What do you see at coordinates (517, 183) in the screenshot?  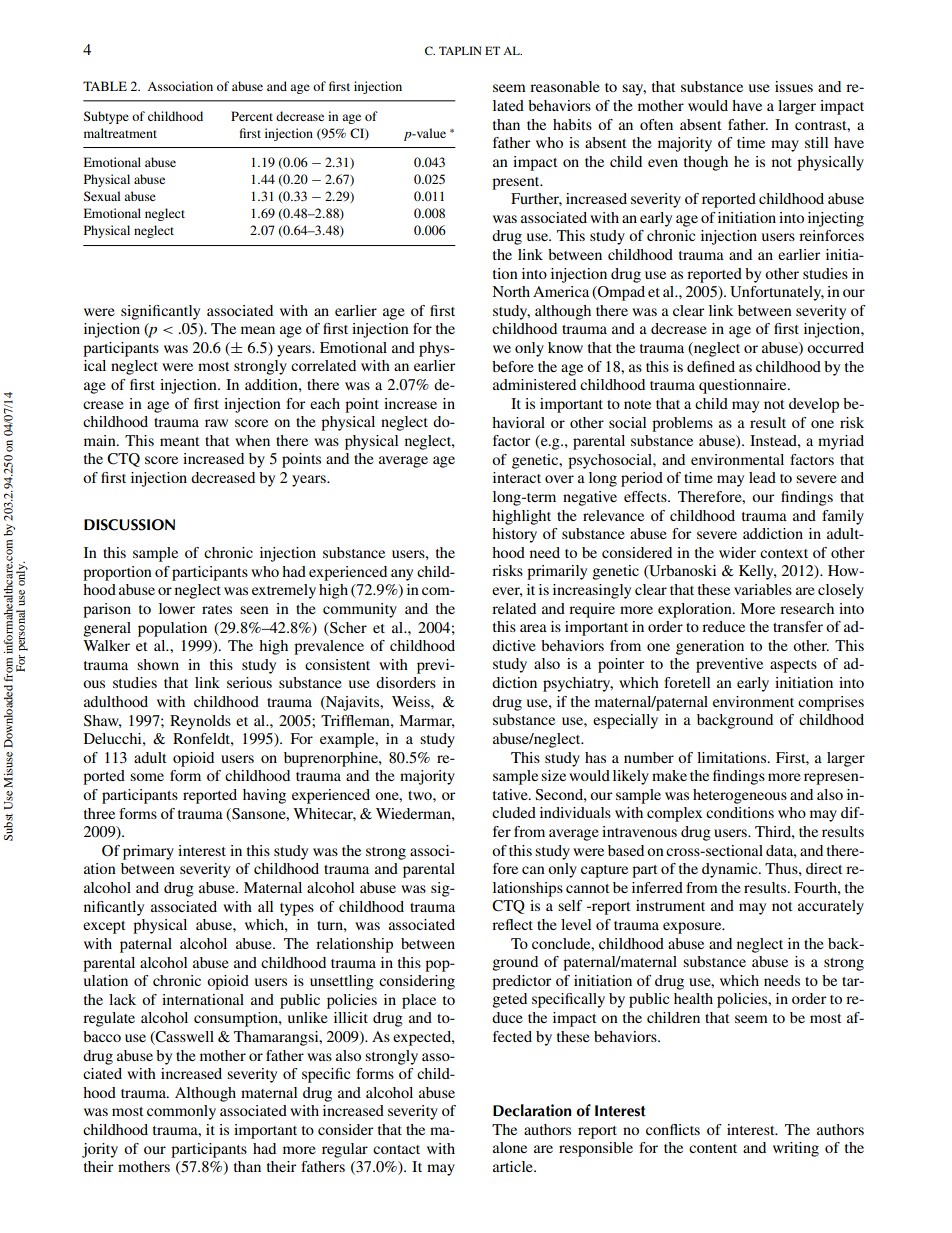 I see `present` at bounding box center [517, 183].
